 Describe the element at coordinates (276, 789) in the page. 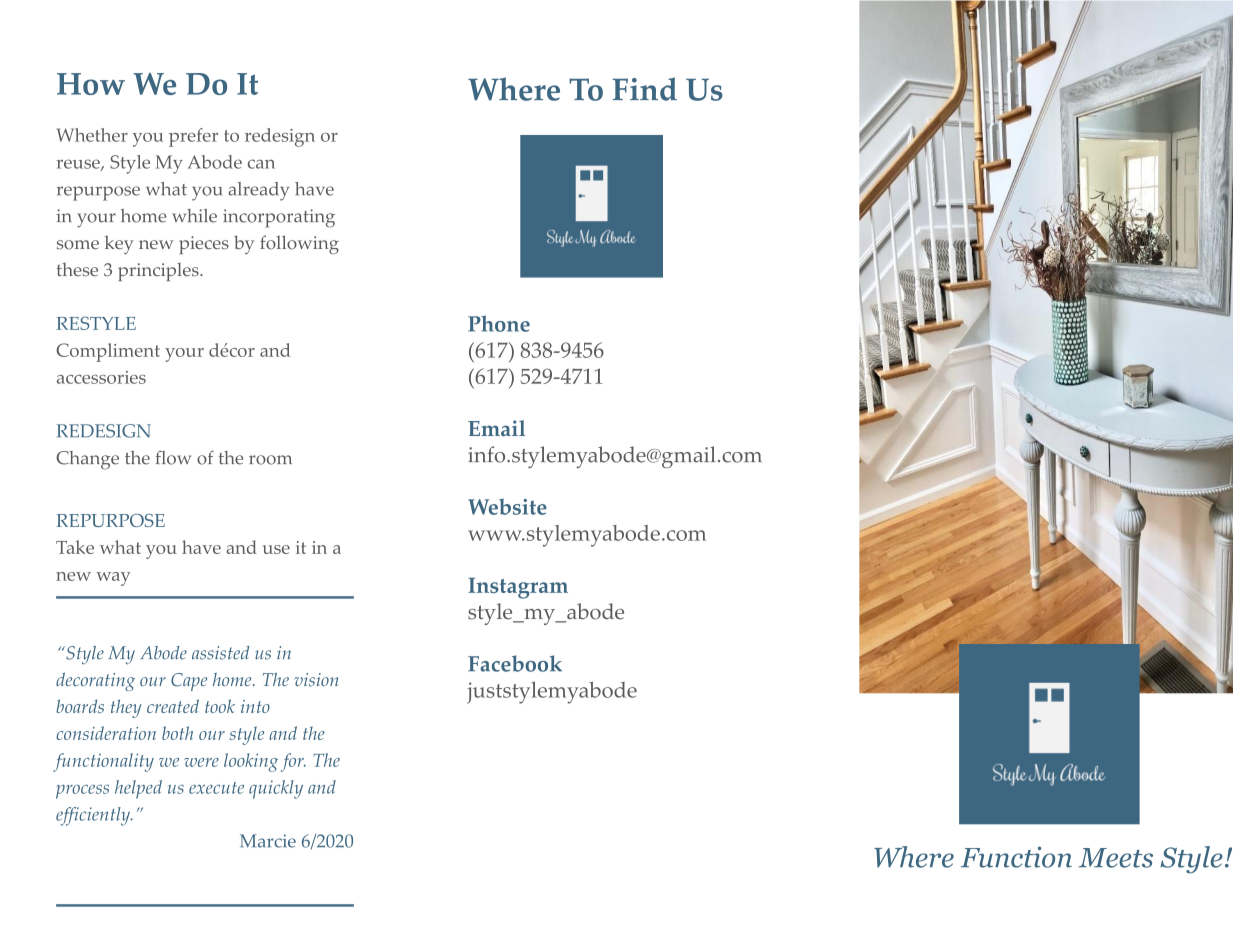

I see `quickly` at that location.
